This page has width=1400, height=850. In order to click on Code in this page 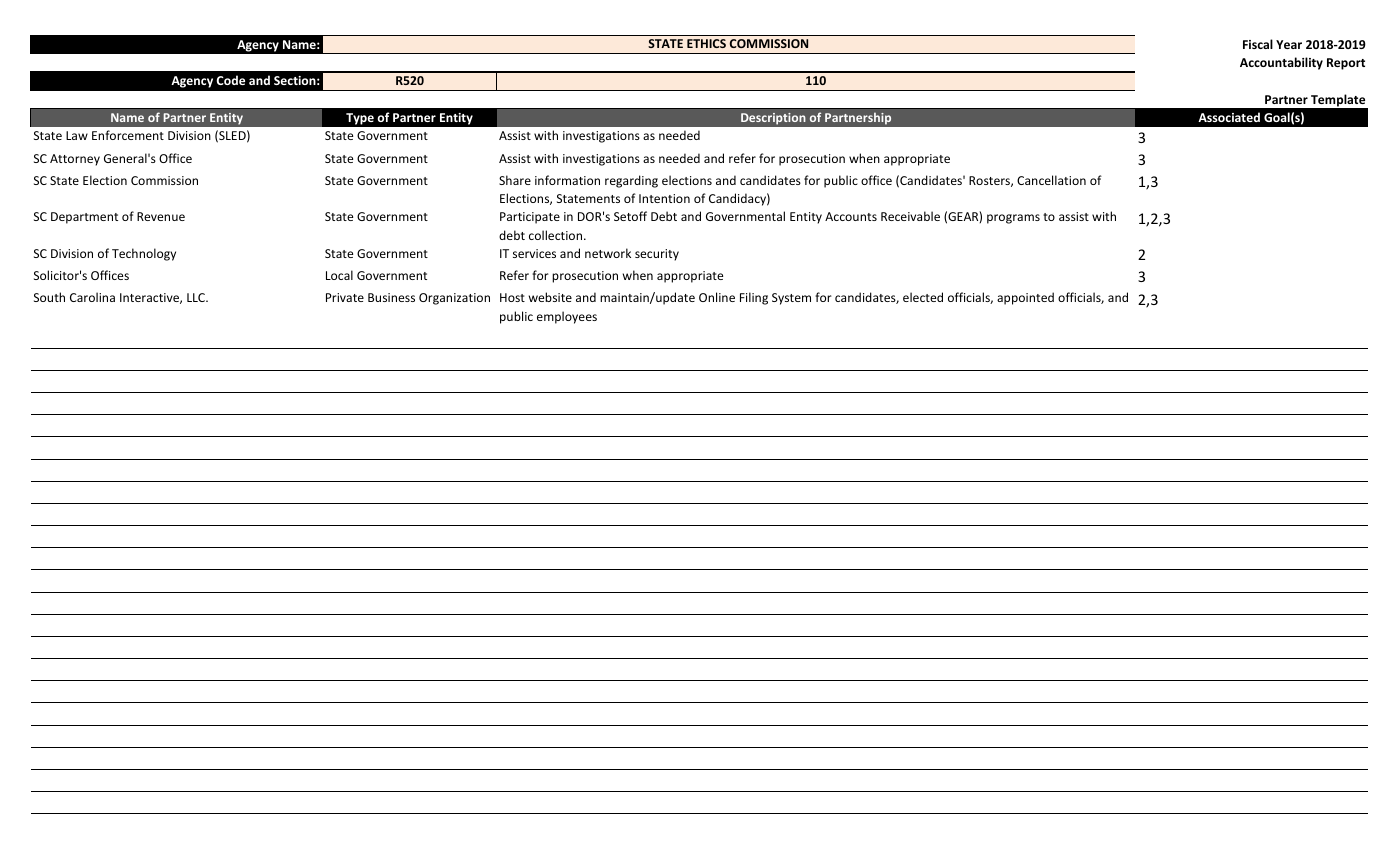, I will do `click(231, 80)`.
